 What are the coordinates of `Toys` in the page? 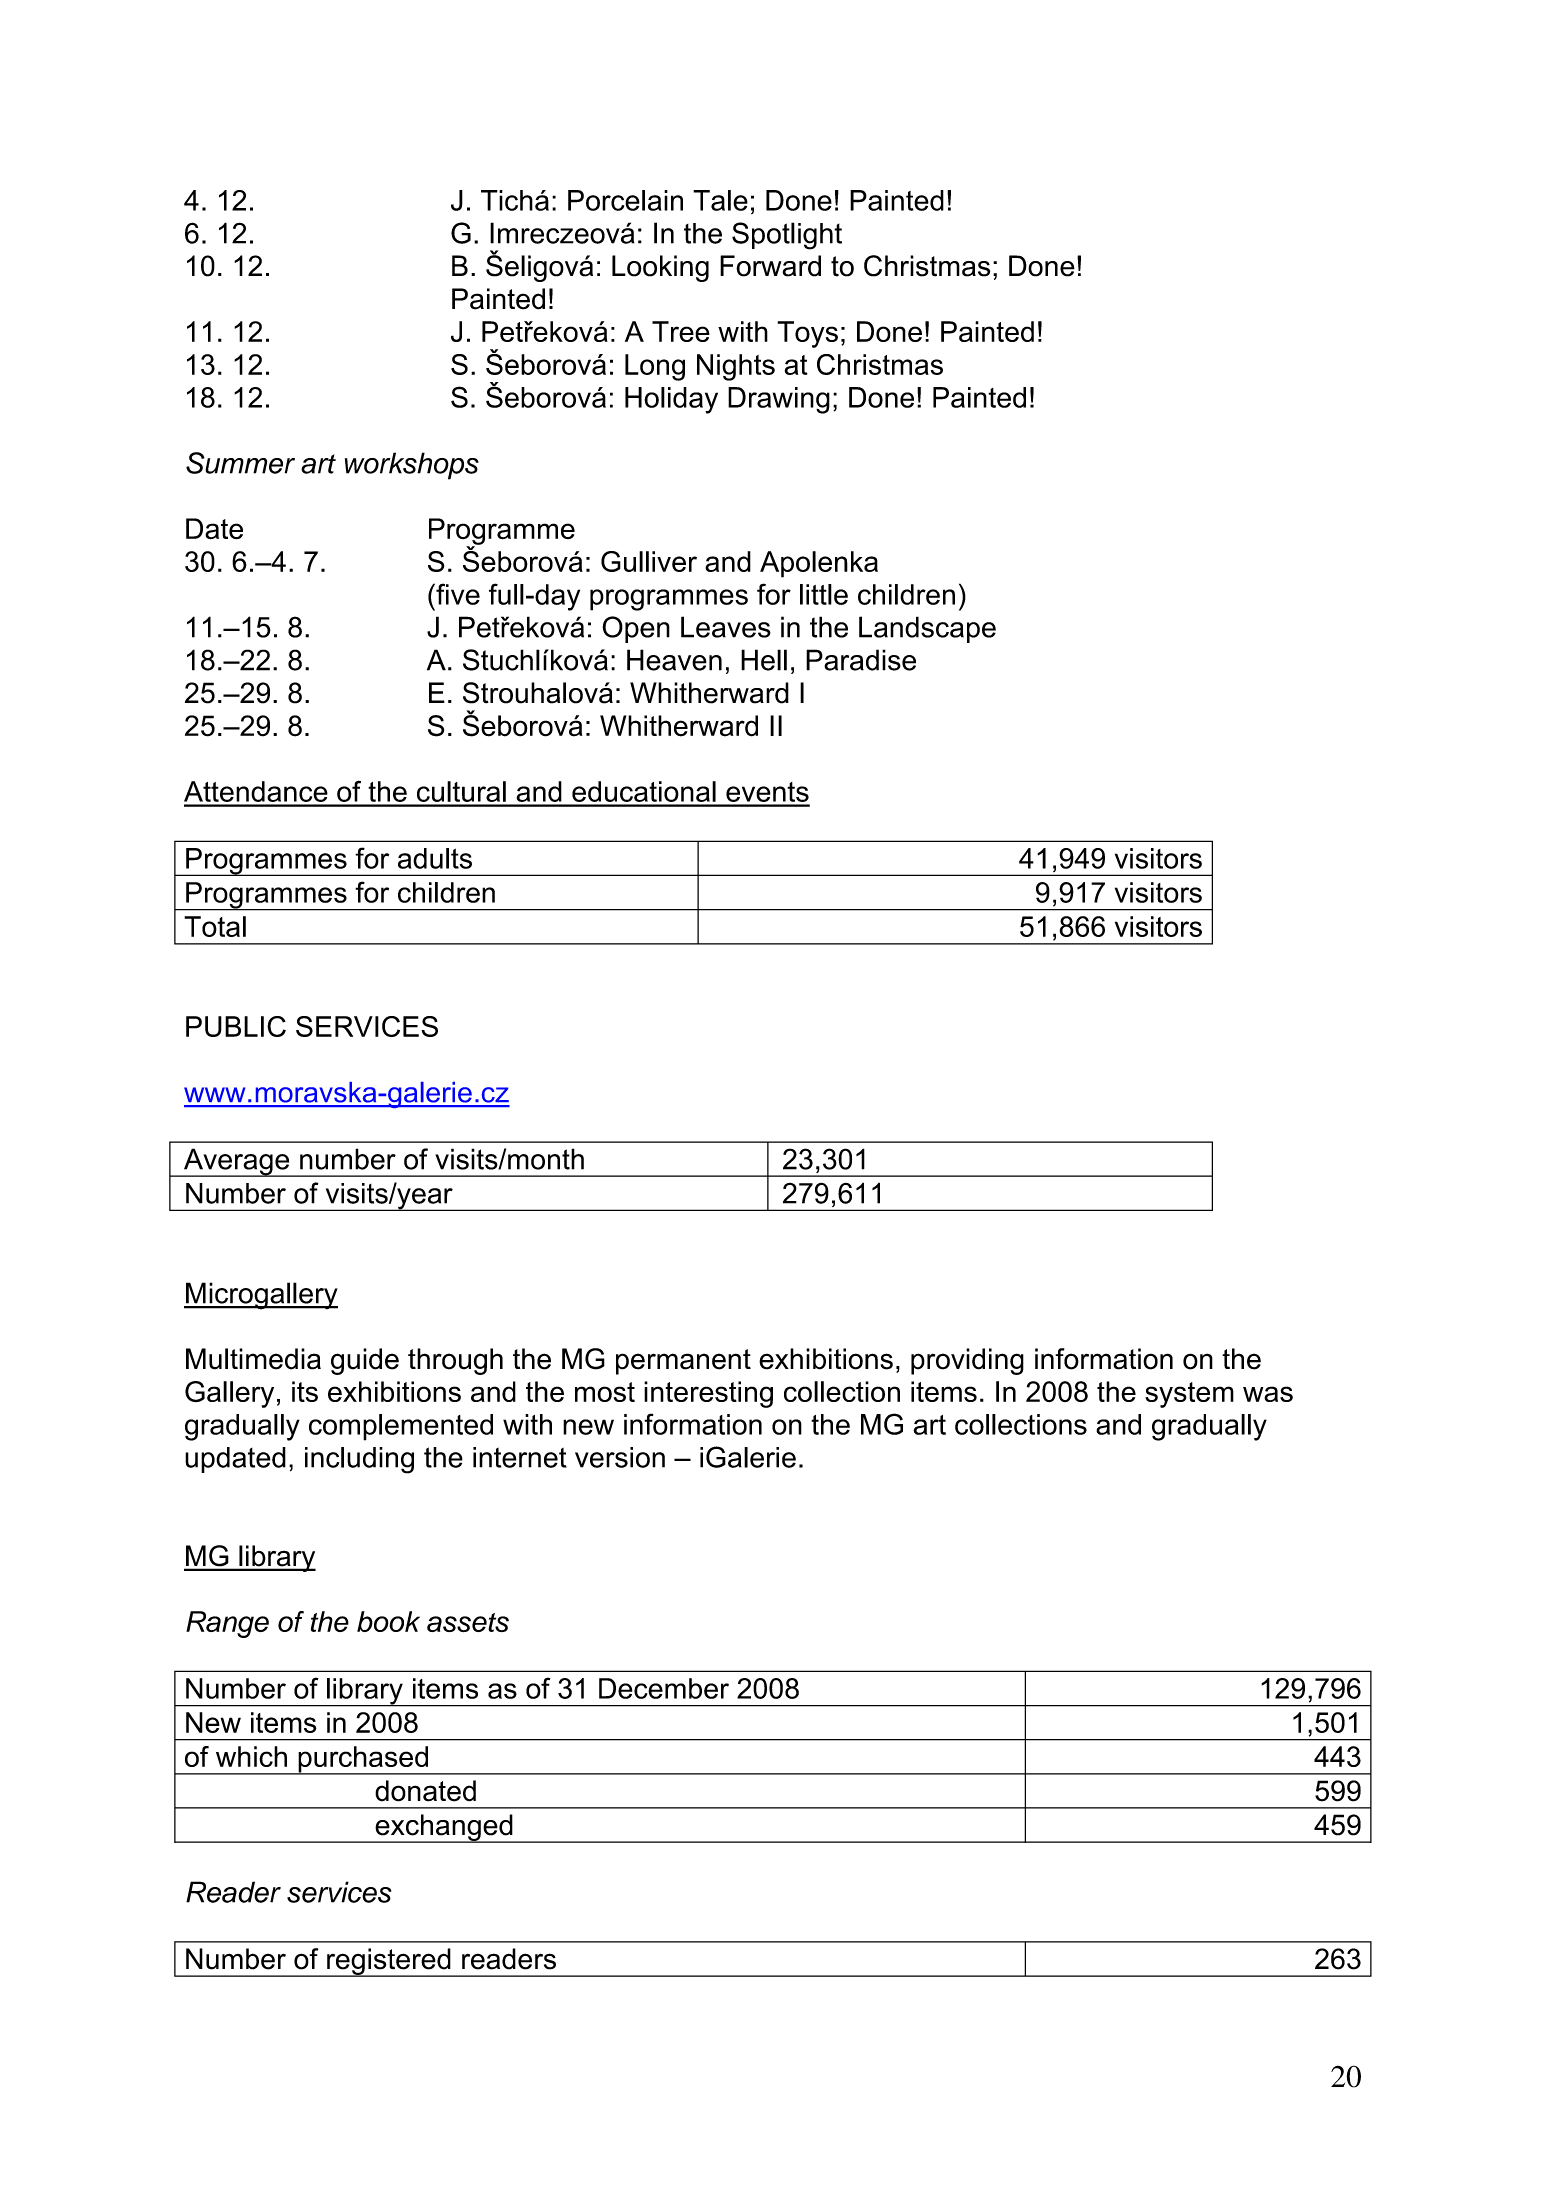 It's located at (807, 334).
